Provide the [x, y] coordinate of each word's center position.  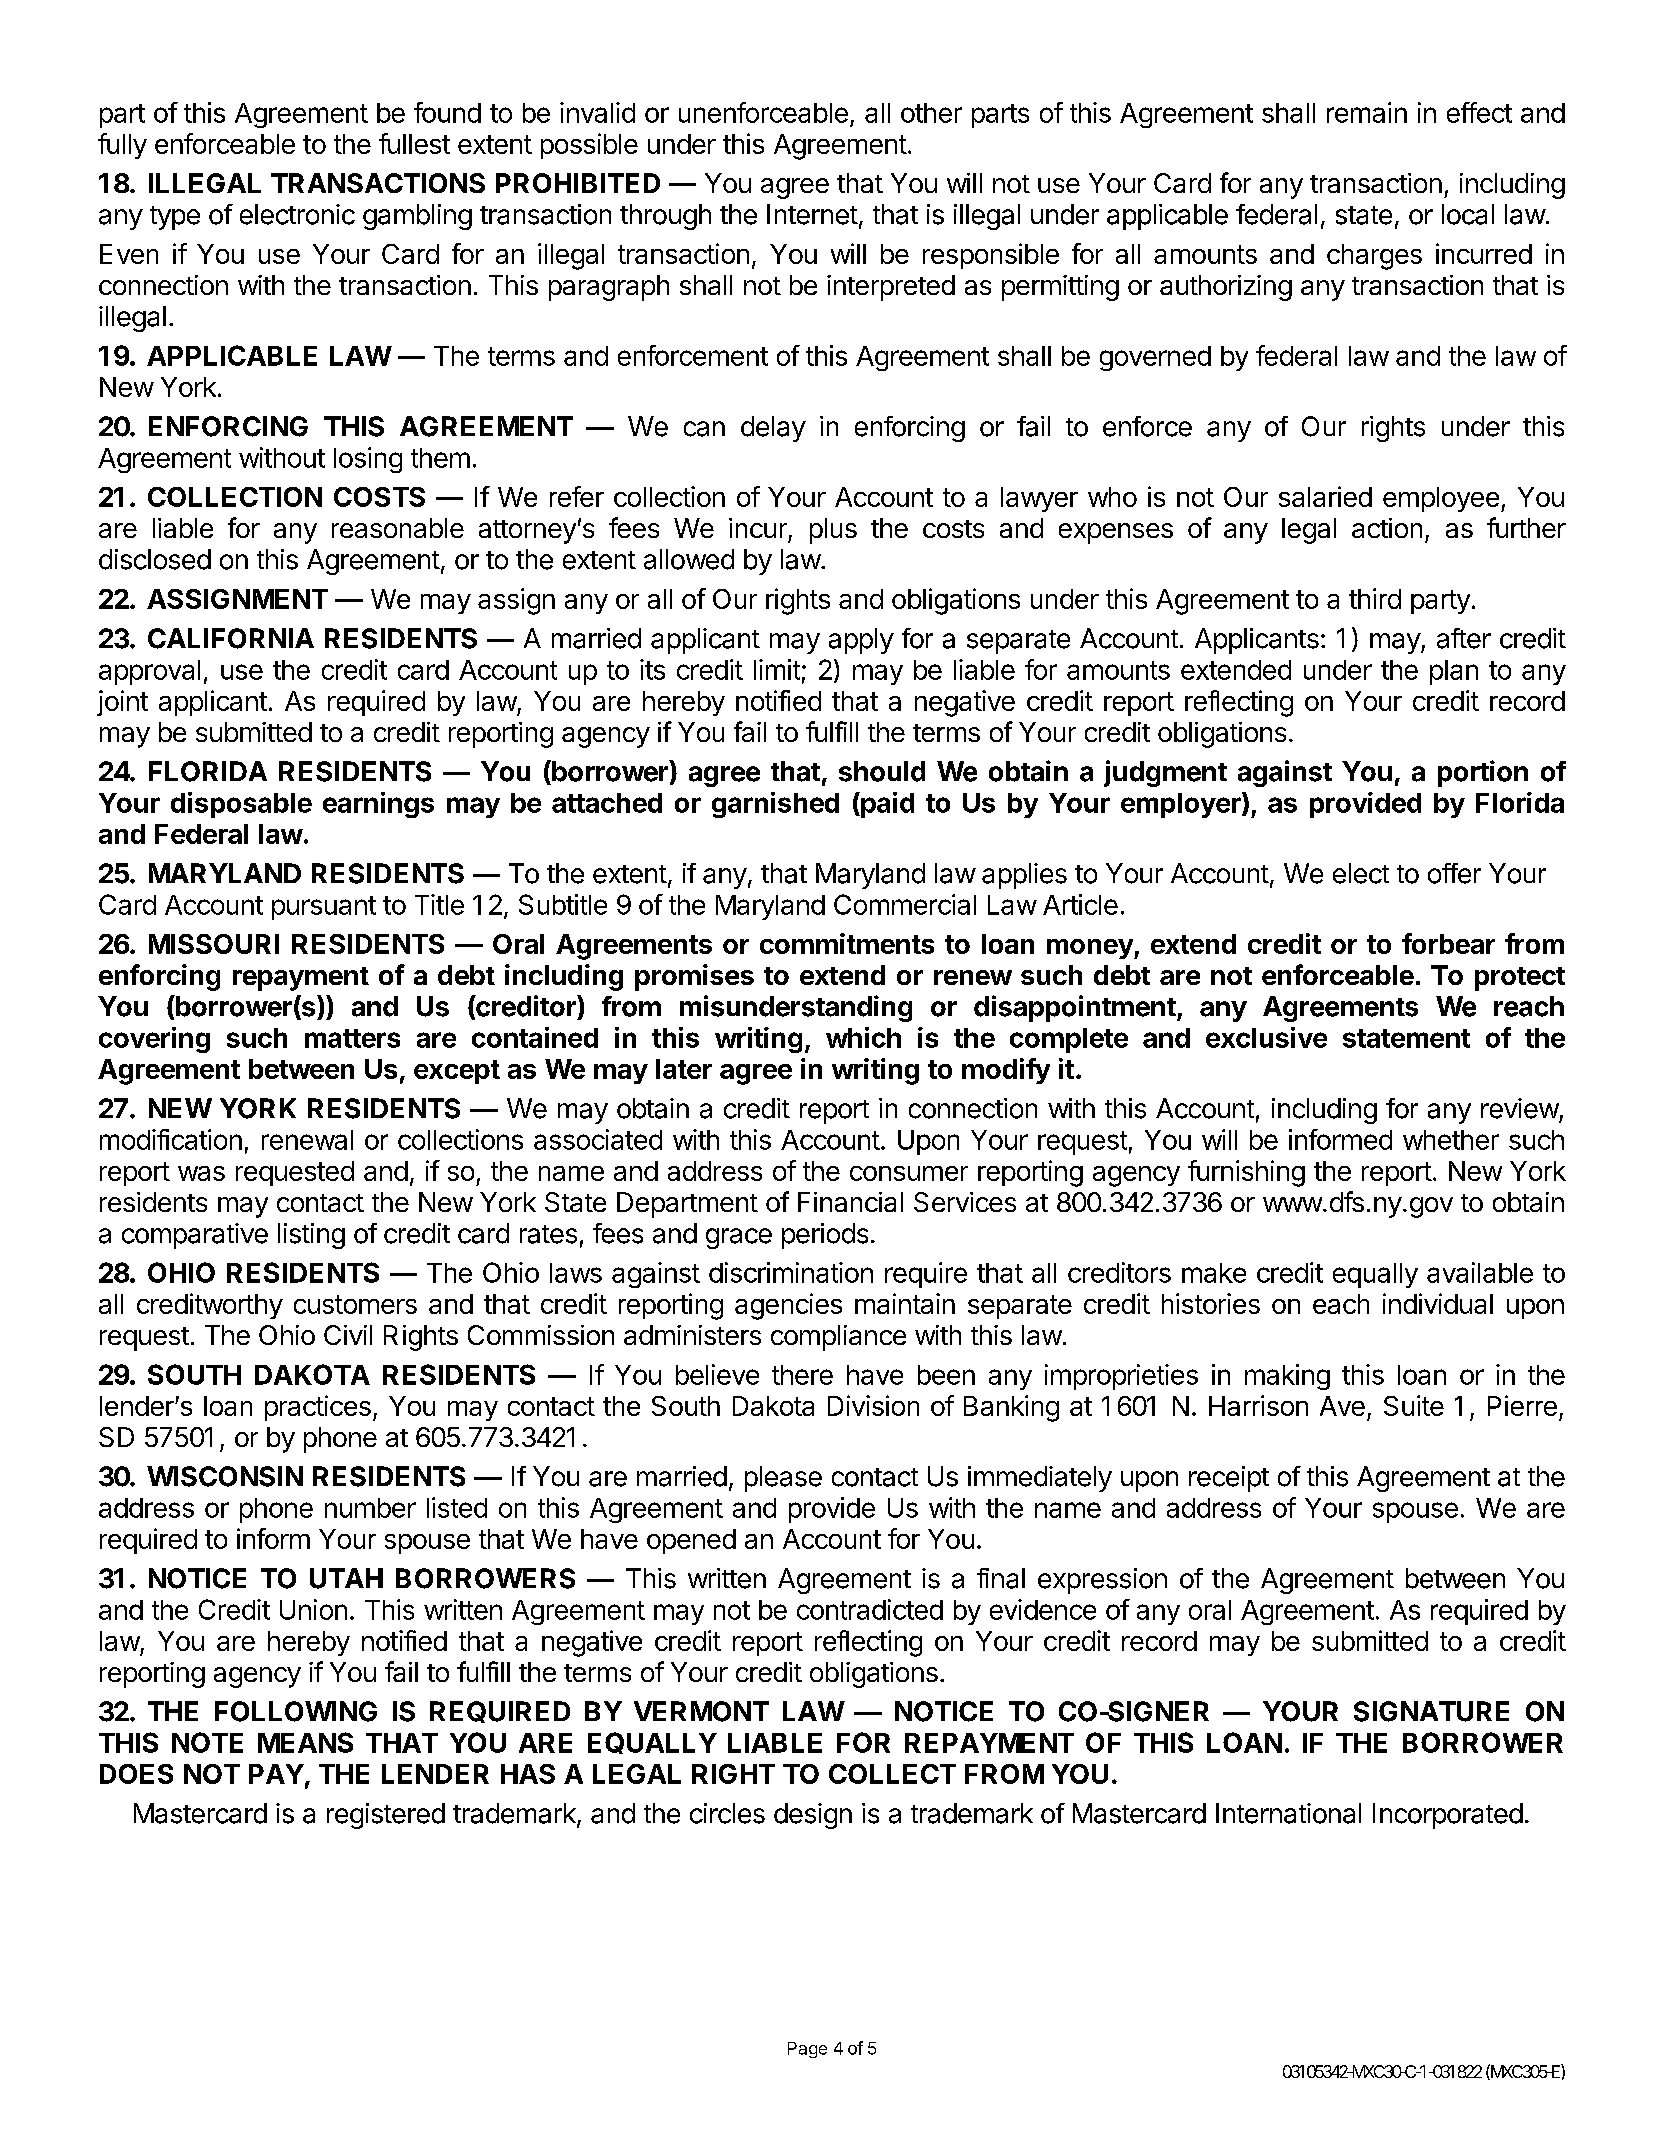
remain [1367, 112]
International [1288, 1813]
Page [807, 2050]
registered [386, 1816]
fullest [414, 143]
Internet [812, 214]
